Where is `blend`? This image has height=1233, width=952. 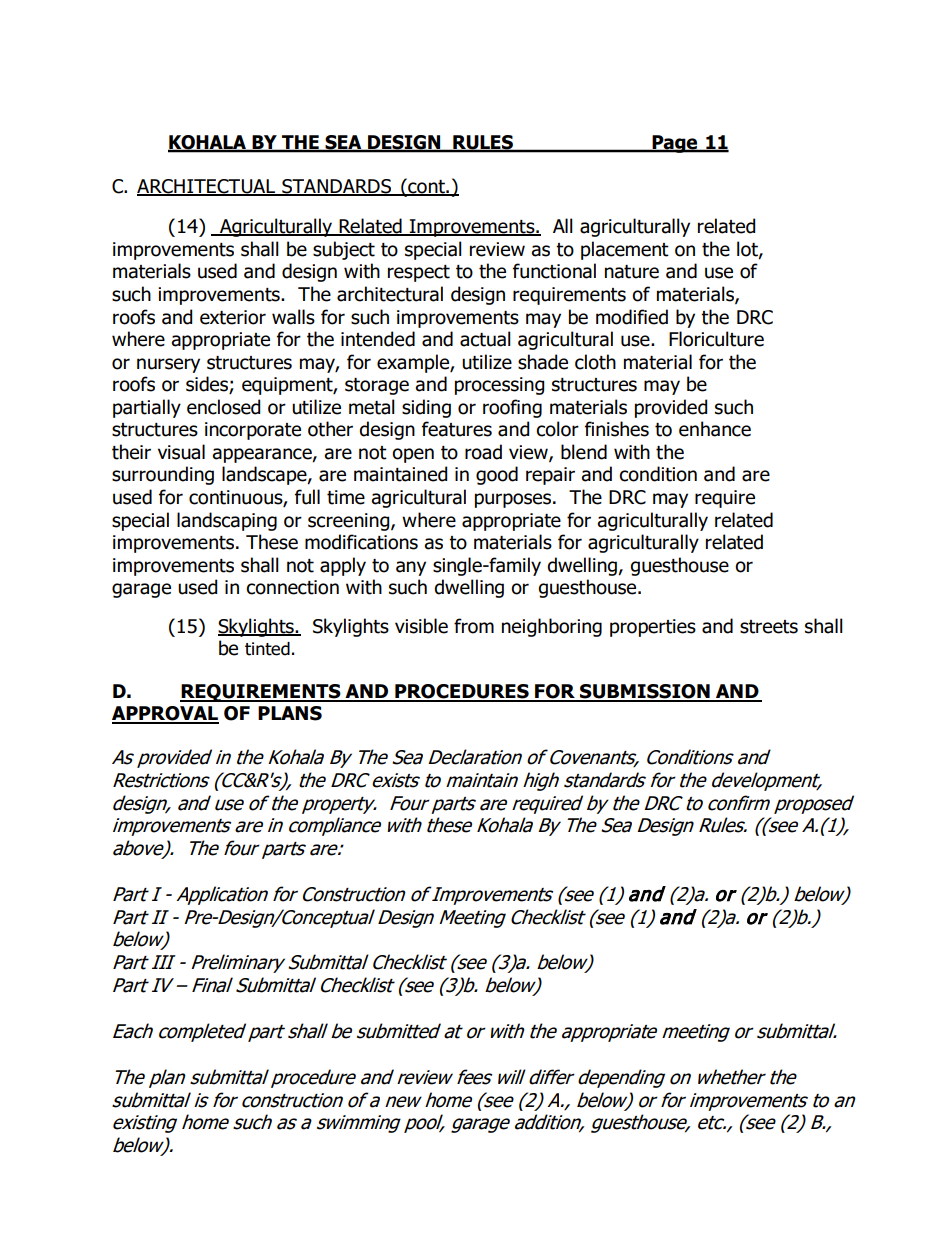
blend is located at coordinates (584, 452).
